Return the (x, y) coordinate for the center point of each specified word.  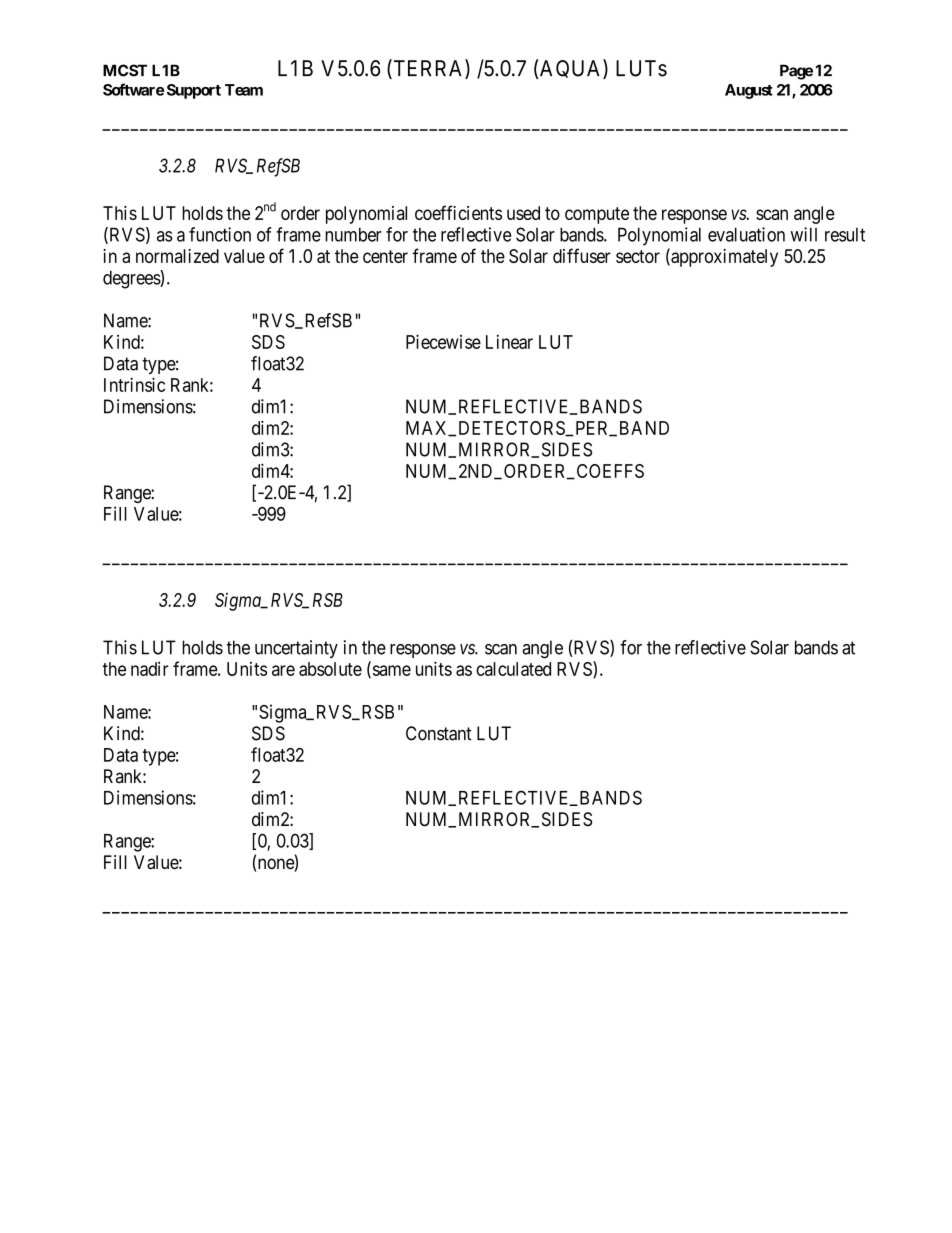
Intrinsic (134, 384)
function (220, 234)
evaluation (746, 234)
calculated (513, 669)
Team (244, 90)
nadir (150, 669)
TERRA (428, 69)
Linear (509, 342)
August (749, 91)
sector (638, 256)
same (390, 671)
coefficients (458, 212)
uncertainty (296, 649)
